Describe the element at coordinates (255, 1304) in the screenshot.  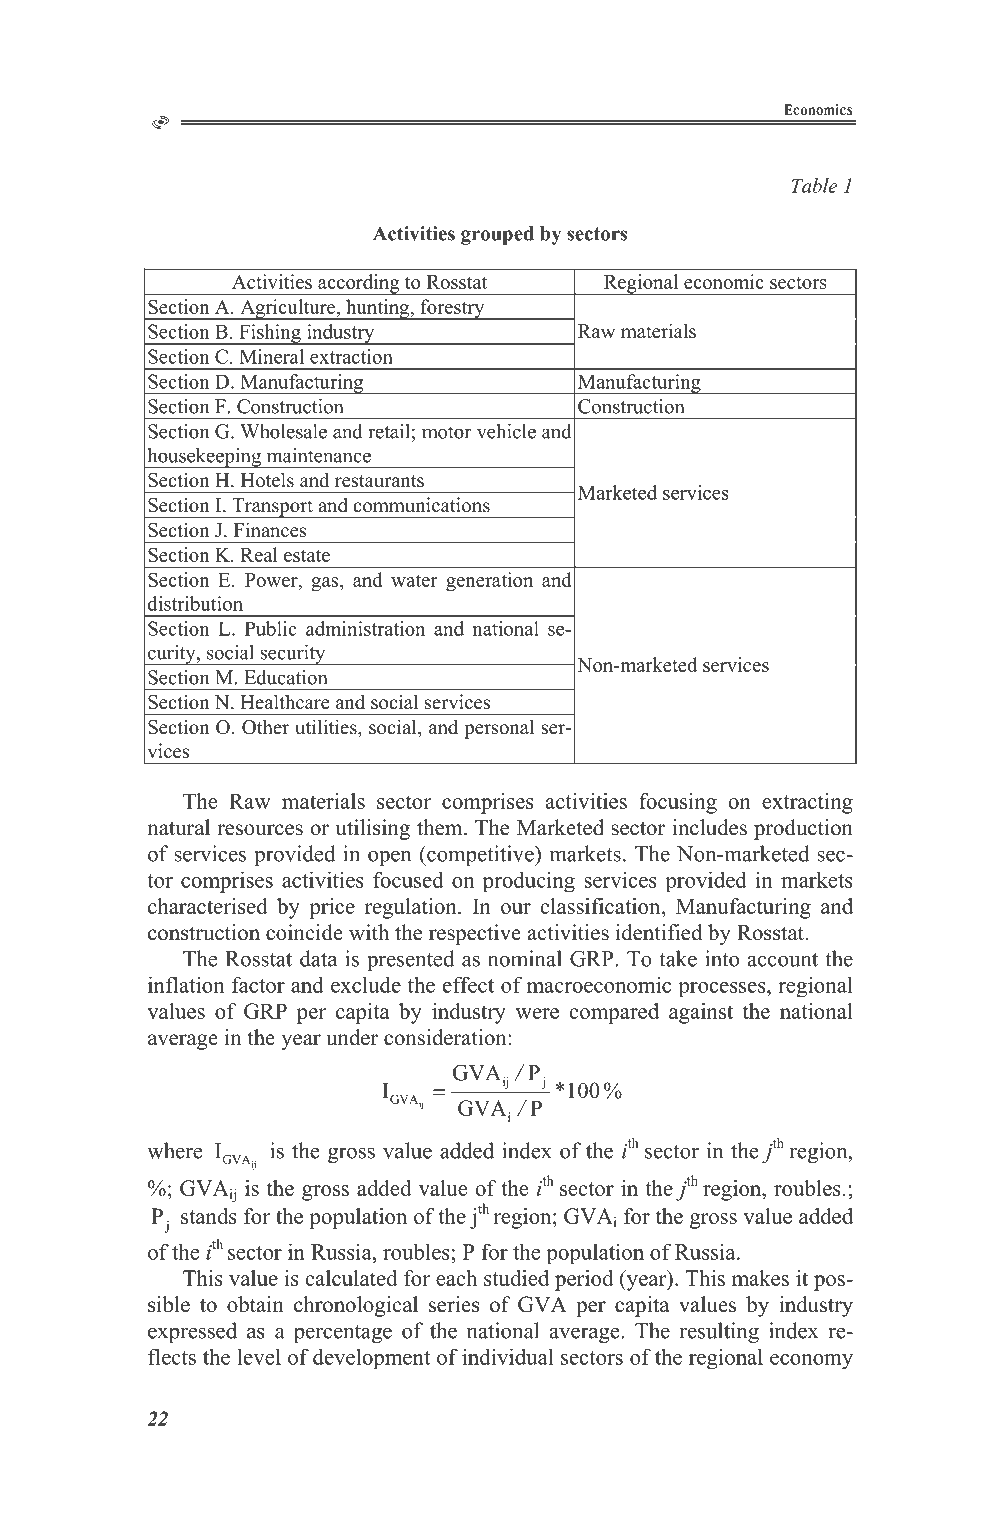
I see `obtain` at that location.
